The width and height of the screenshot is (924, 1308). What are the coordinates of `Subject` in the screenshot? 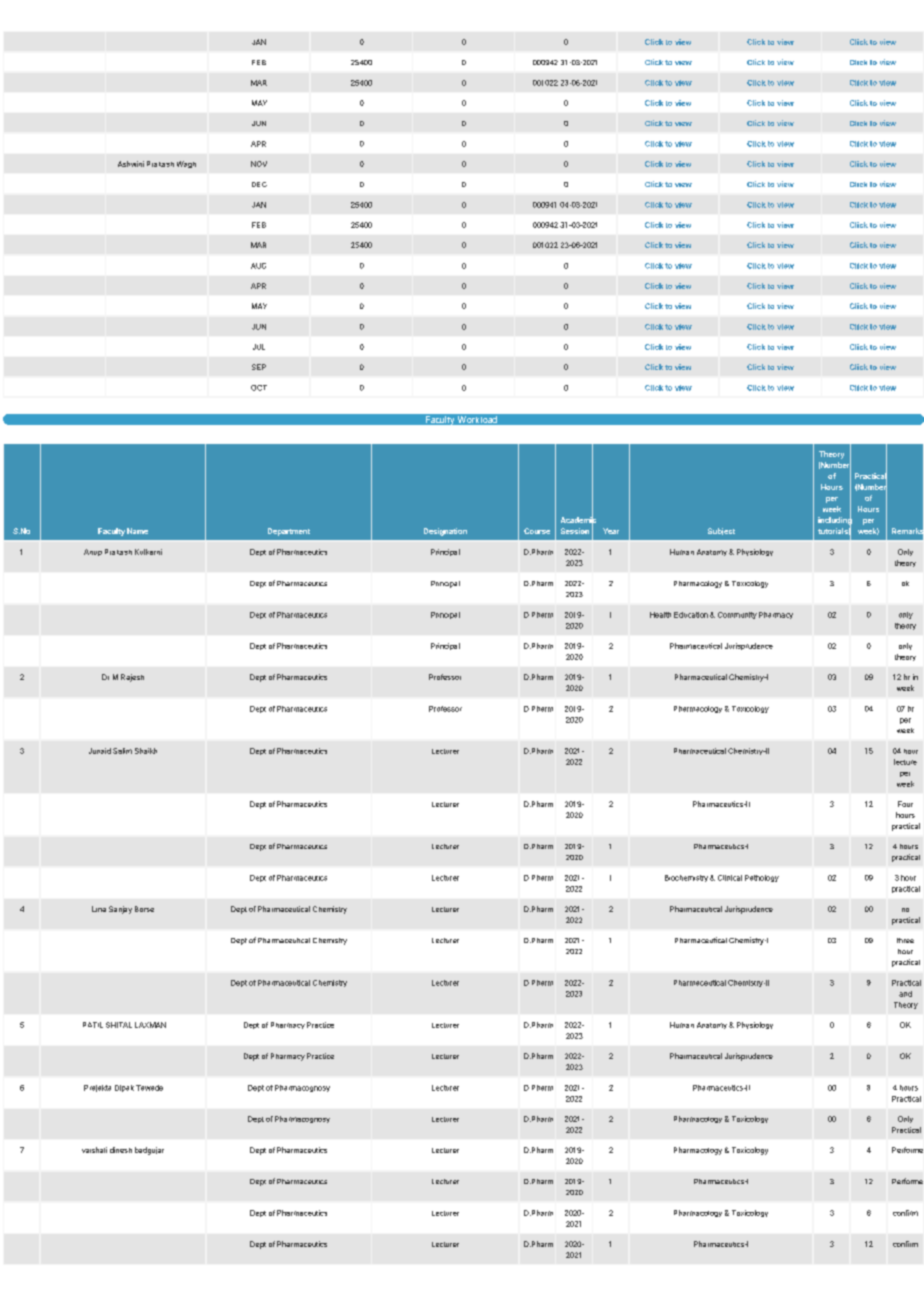 It's located at (721, 531).
